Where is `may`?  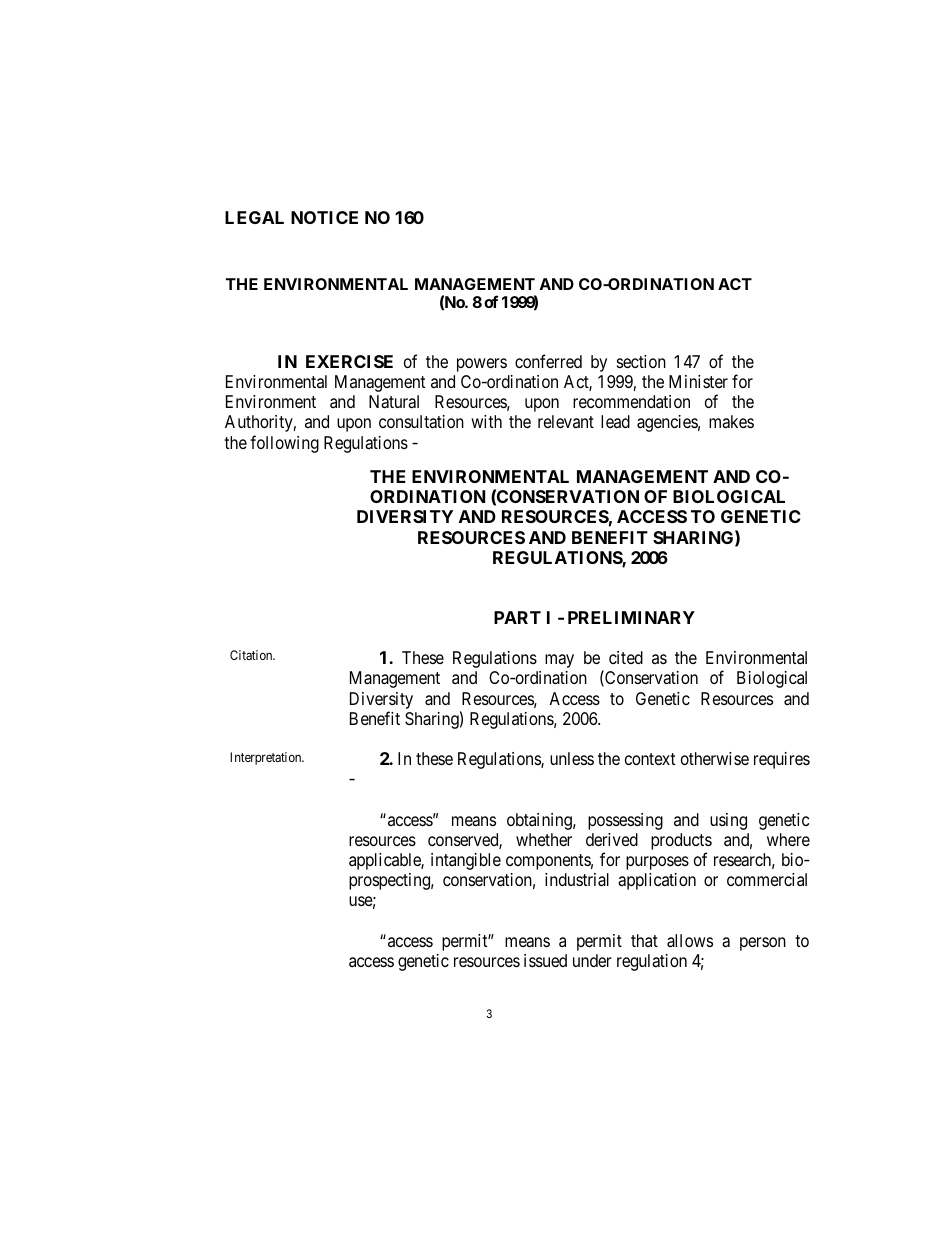 may is located at coordinates (559, 661).
